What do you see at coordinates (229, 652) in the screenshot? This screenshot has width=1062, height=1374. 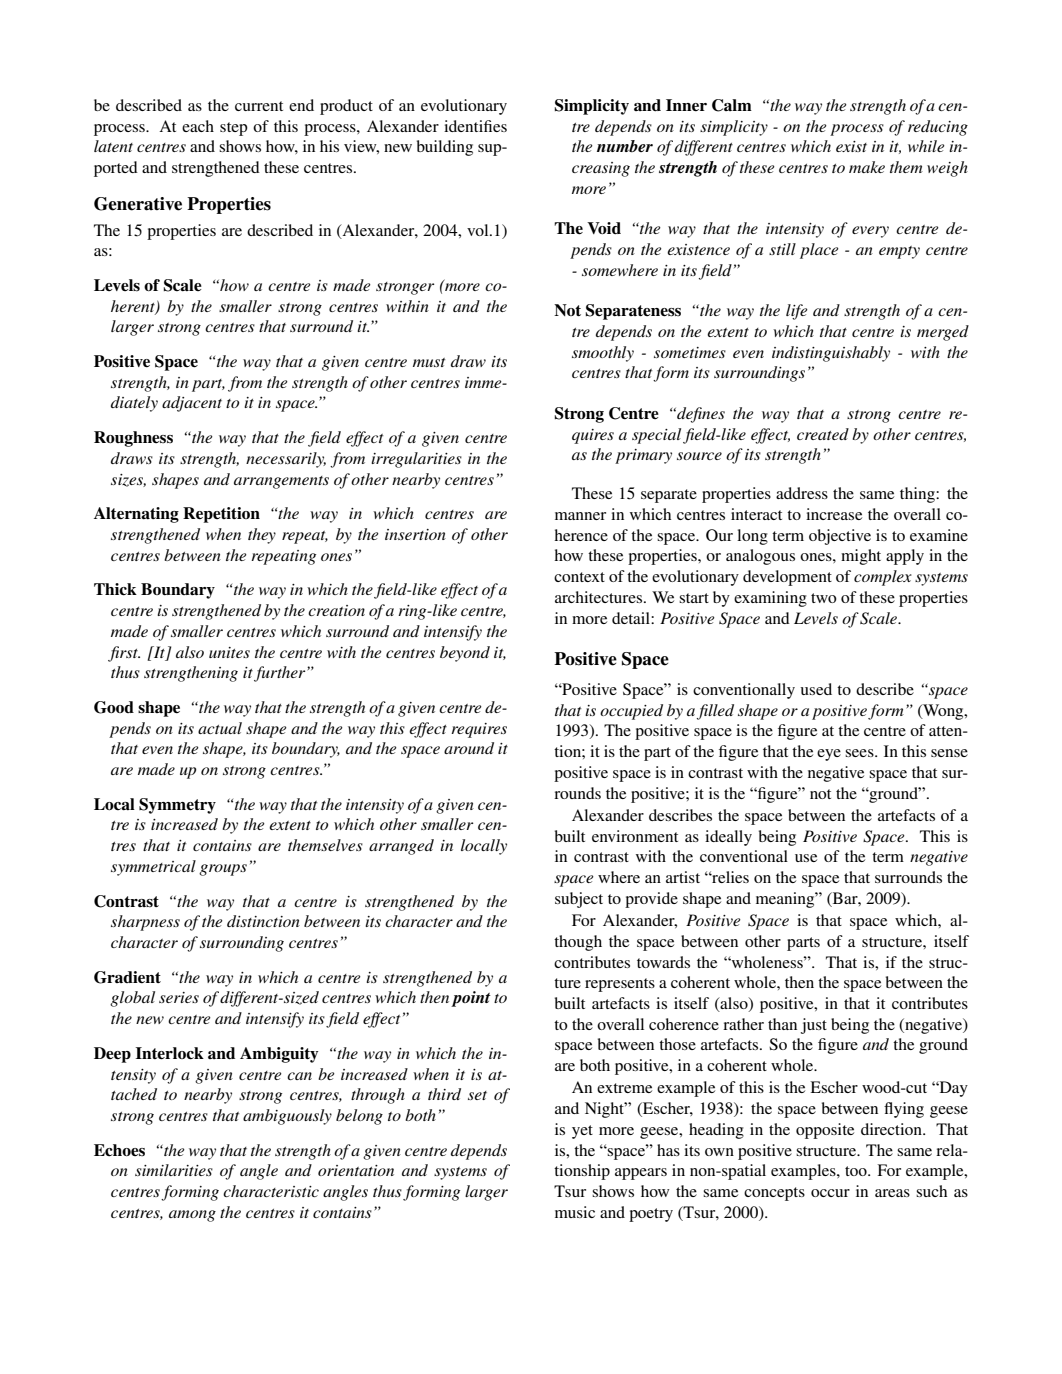 I see `unites` at bounding box center [229, 652].
